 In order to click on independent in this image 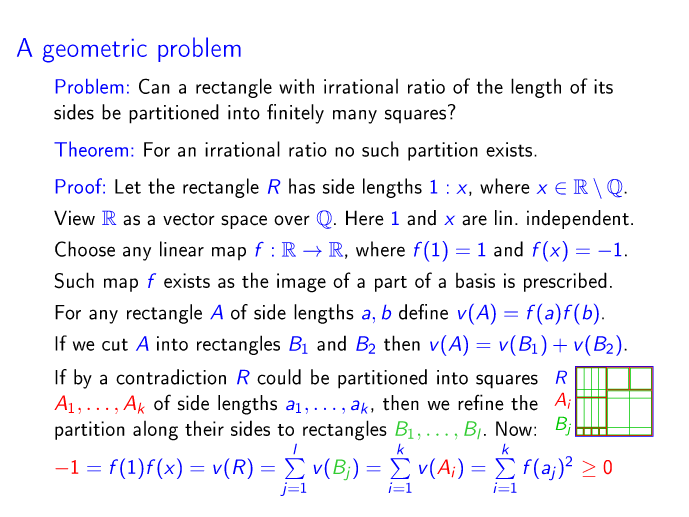, I will do `click(579, 219)`.
